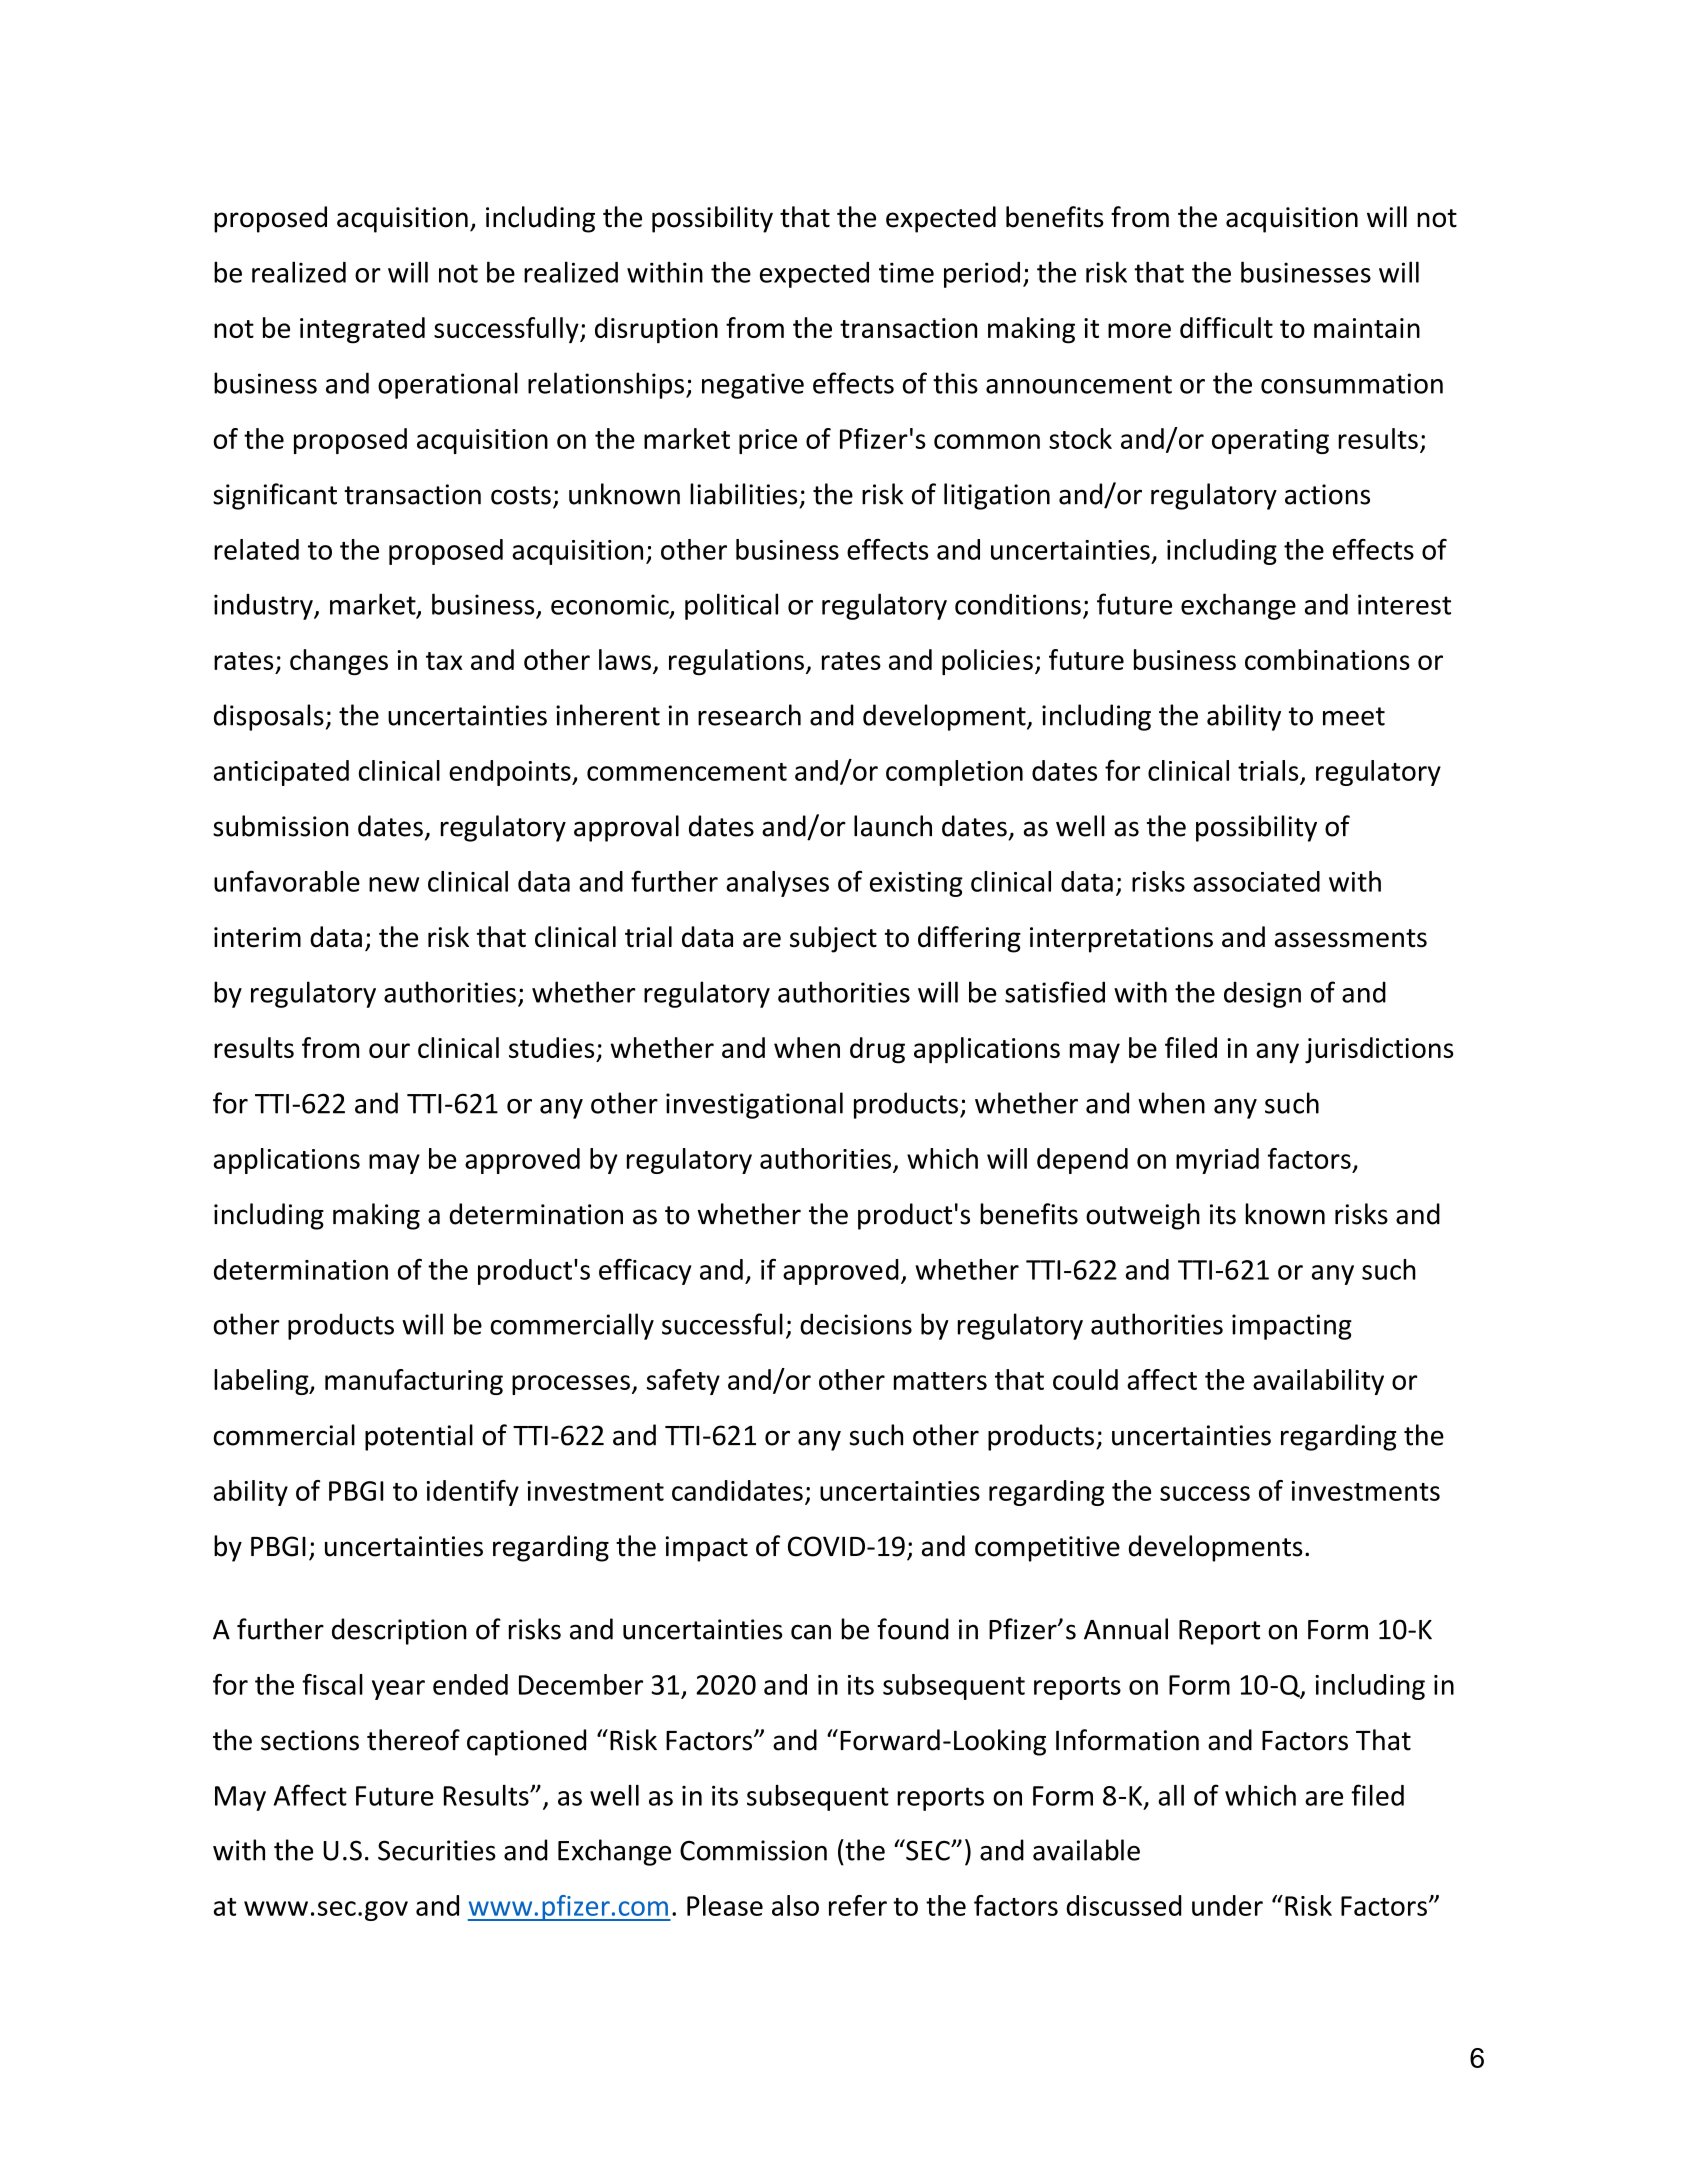  What do you see at coordinates (394, 884) in the screenshot?
I see `new` at bounding box center [394, 884].
